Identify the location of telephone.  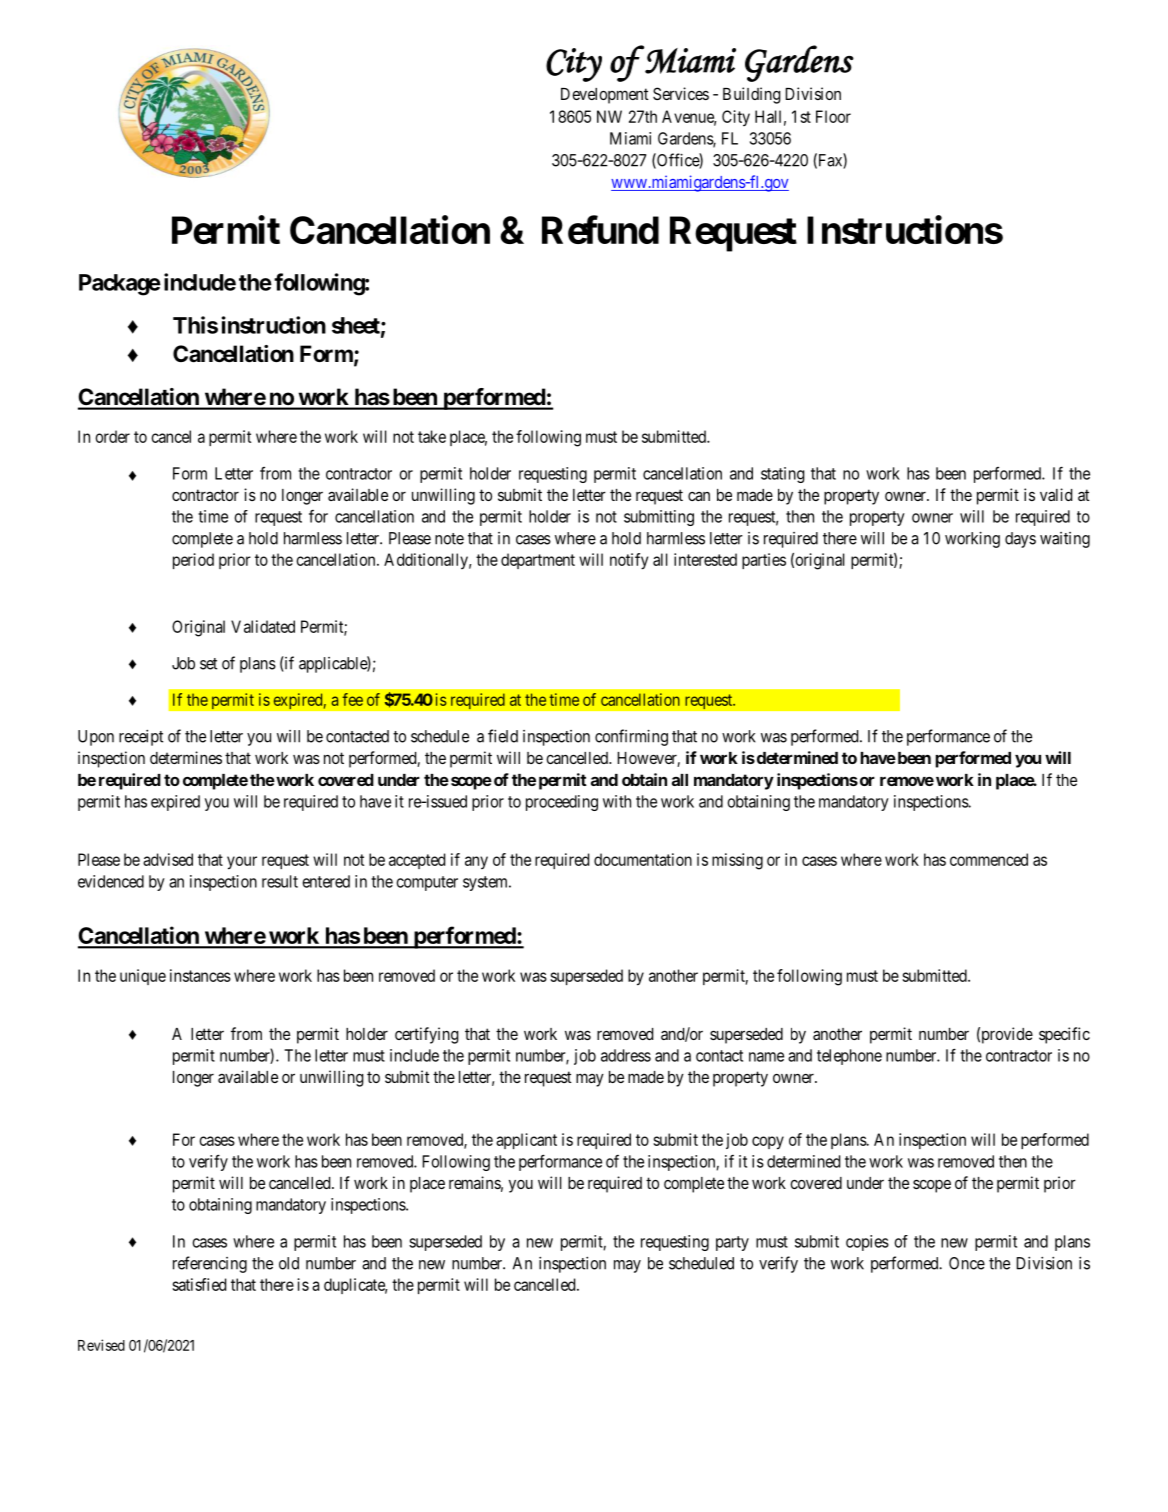
(849, 1057).
